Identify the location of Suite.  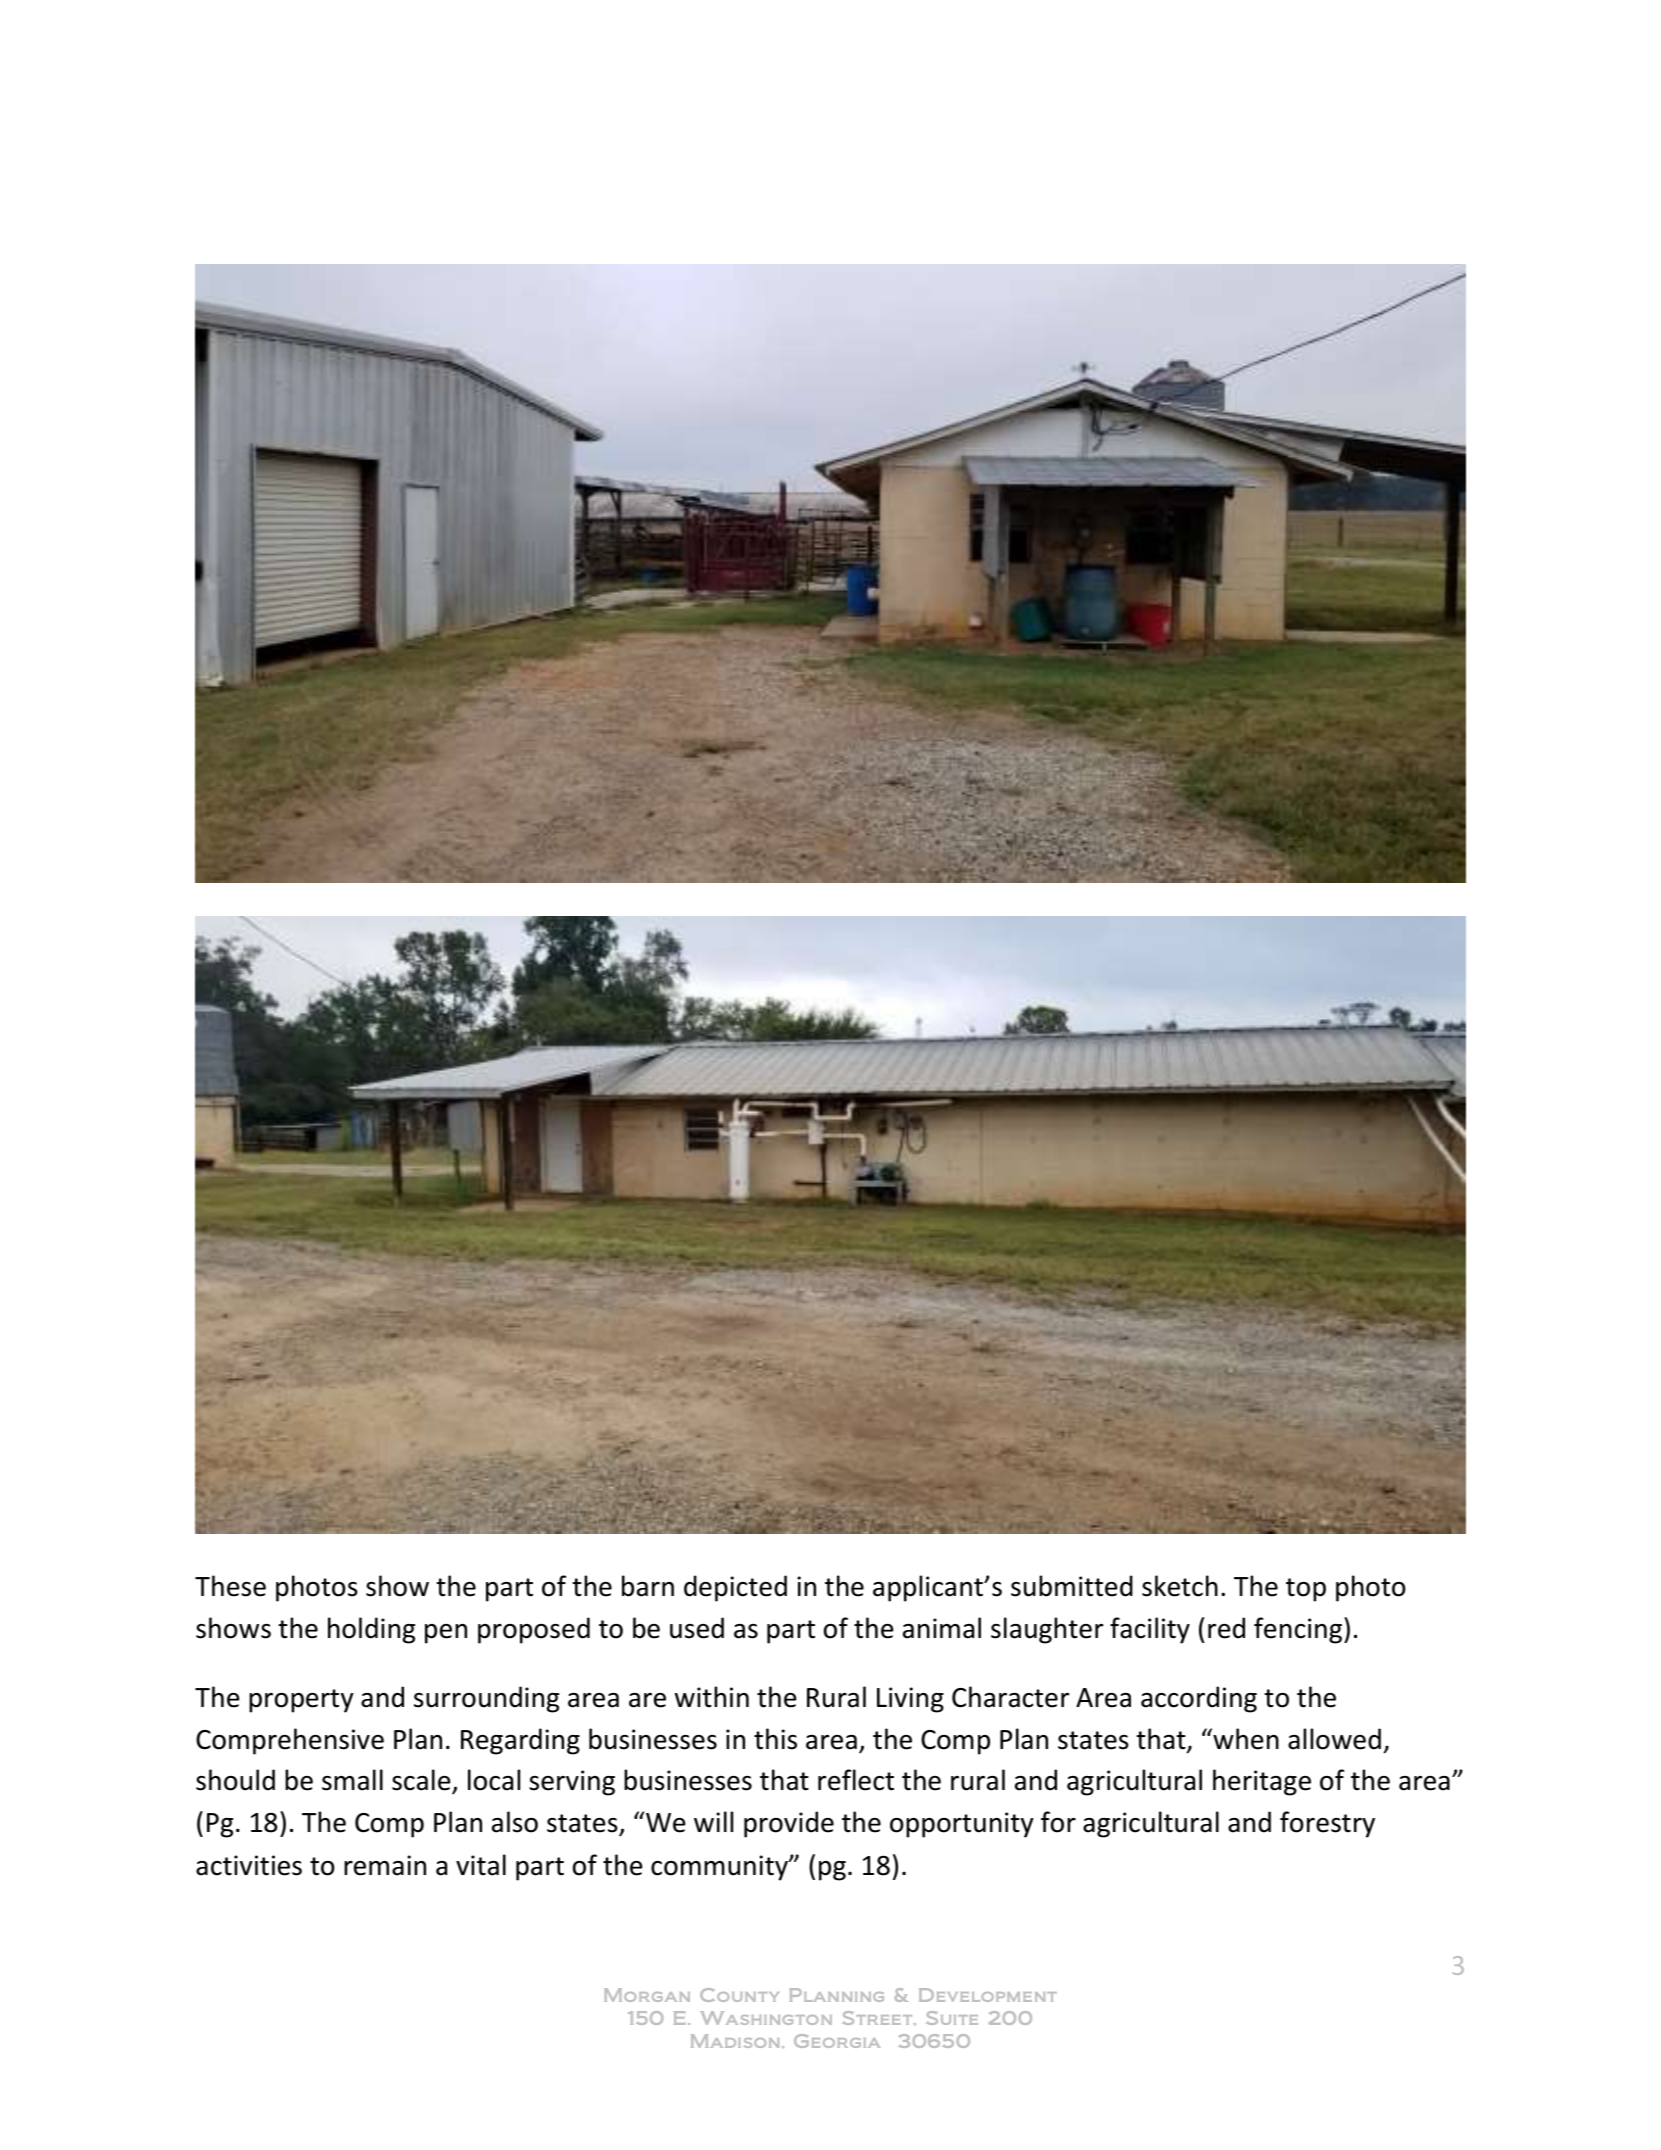
(952, 2018).
